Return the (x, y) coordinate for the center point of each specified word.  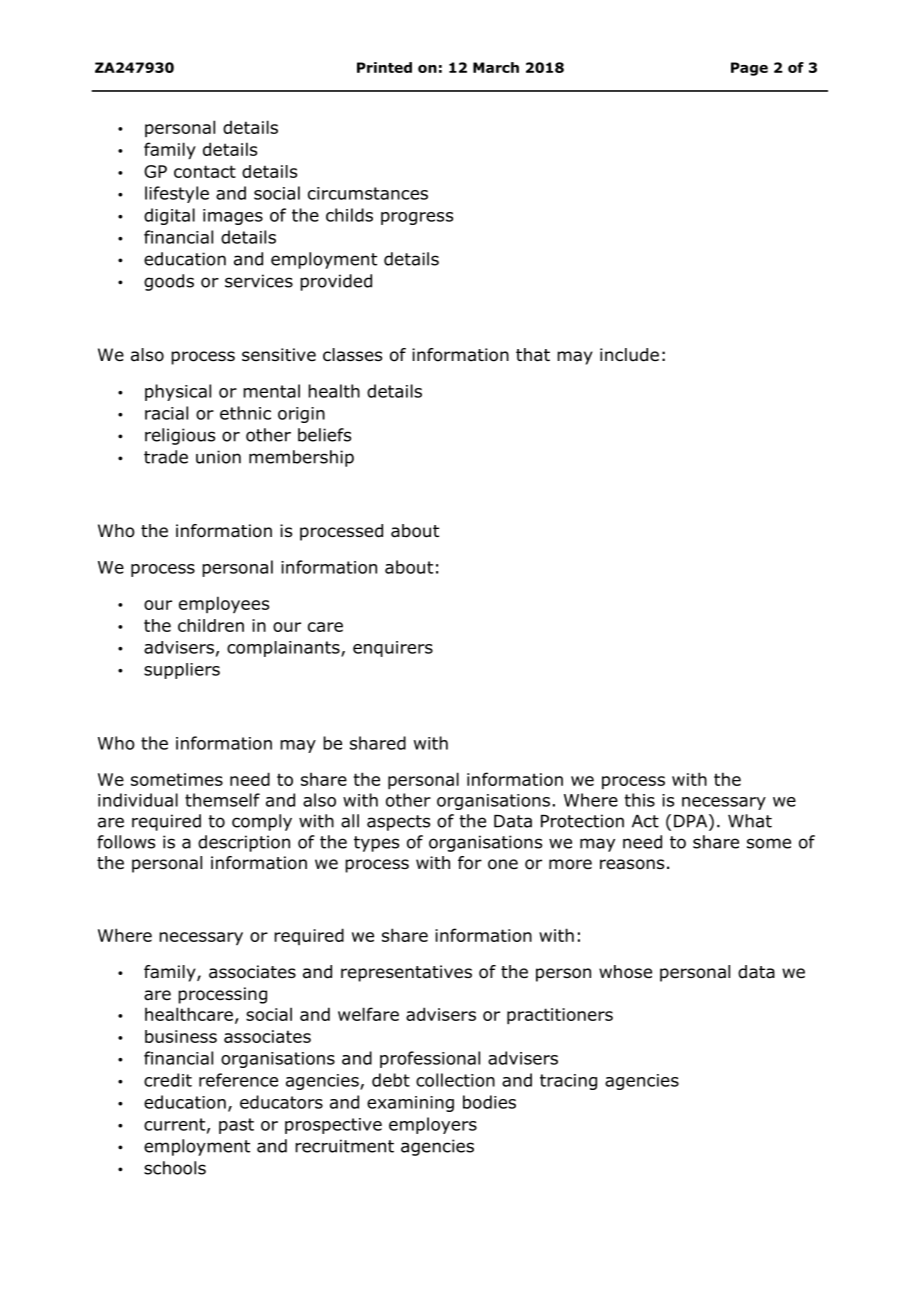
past (236, 1126)
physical (178, 392)
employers (433, 1125)
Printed (384, 67)
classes (352, 355)
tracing (568, 1082)
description (244, 843)
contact (205, 171)
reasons (632, 864)
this (639, 800)
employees (224, 604)
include (629, 355)
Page (749, 69)
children (211, 625)
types (376, 844)
